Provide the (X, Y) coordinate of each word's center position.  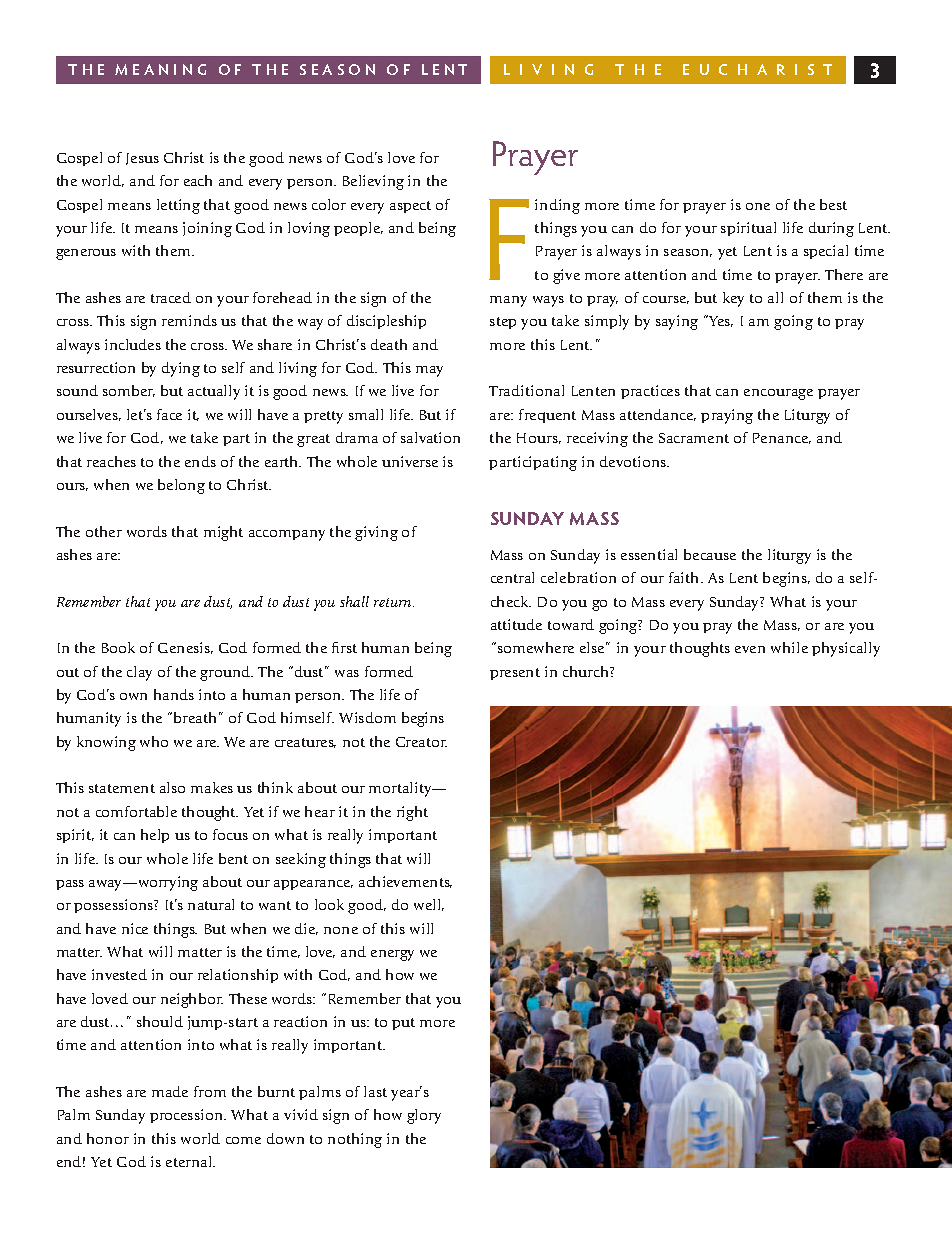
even (750, 649)
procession (188, 1116)
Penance (782, 438)
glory (424, 1116)
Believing (373, 182)
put (403, 1024)
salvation (430, 437)
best (833, 204)
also (172, 787)
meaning (160, 69)
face (169, 414)
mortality (401, 789)
